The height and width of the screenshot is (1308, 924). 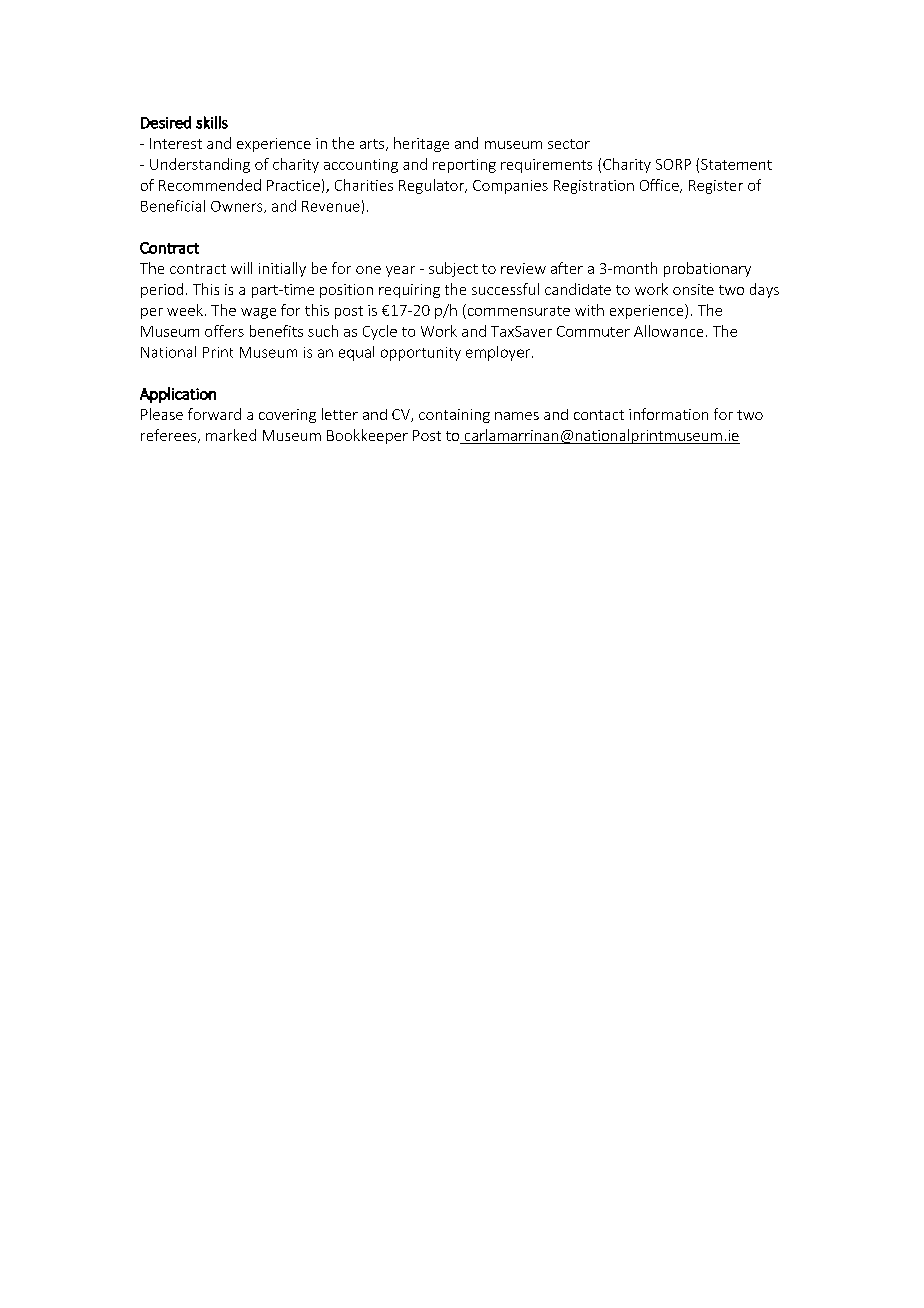 I want to click on will, so click(x=241, y=268).
